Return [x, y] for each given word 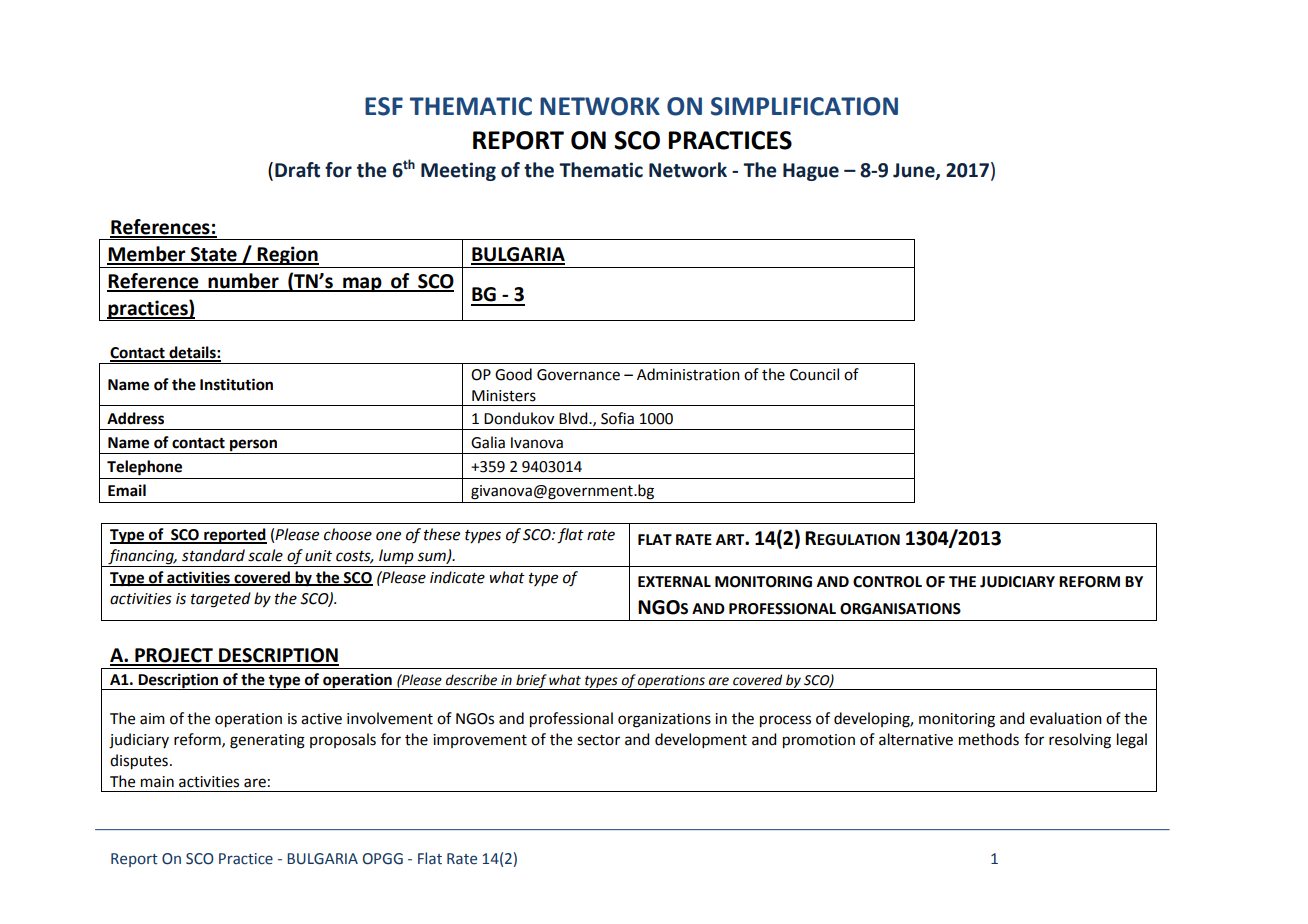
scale [265, 555]
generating [267, 741]
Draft [297, 170]
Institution [236, 384]
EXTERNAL [674, 581]
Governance [578, 375]
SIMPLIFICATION [804, 106]
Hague [811, 172]
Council [814, 374]
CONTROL [887, 582]
